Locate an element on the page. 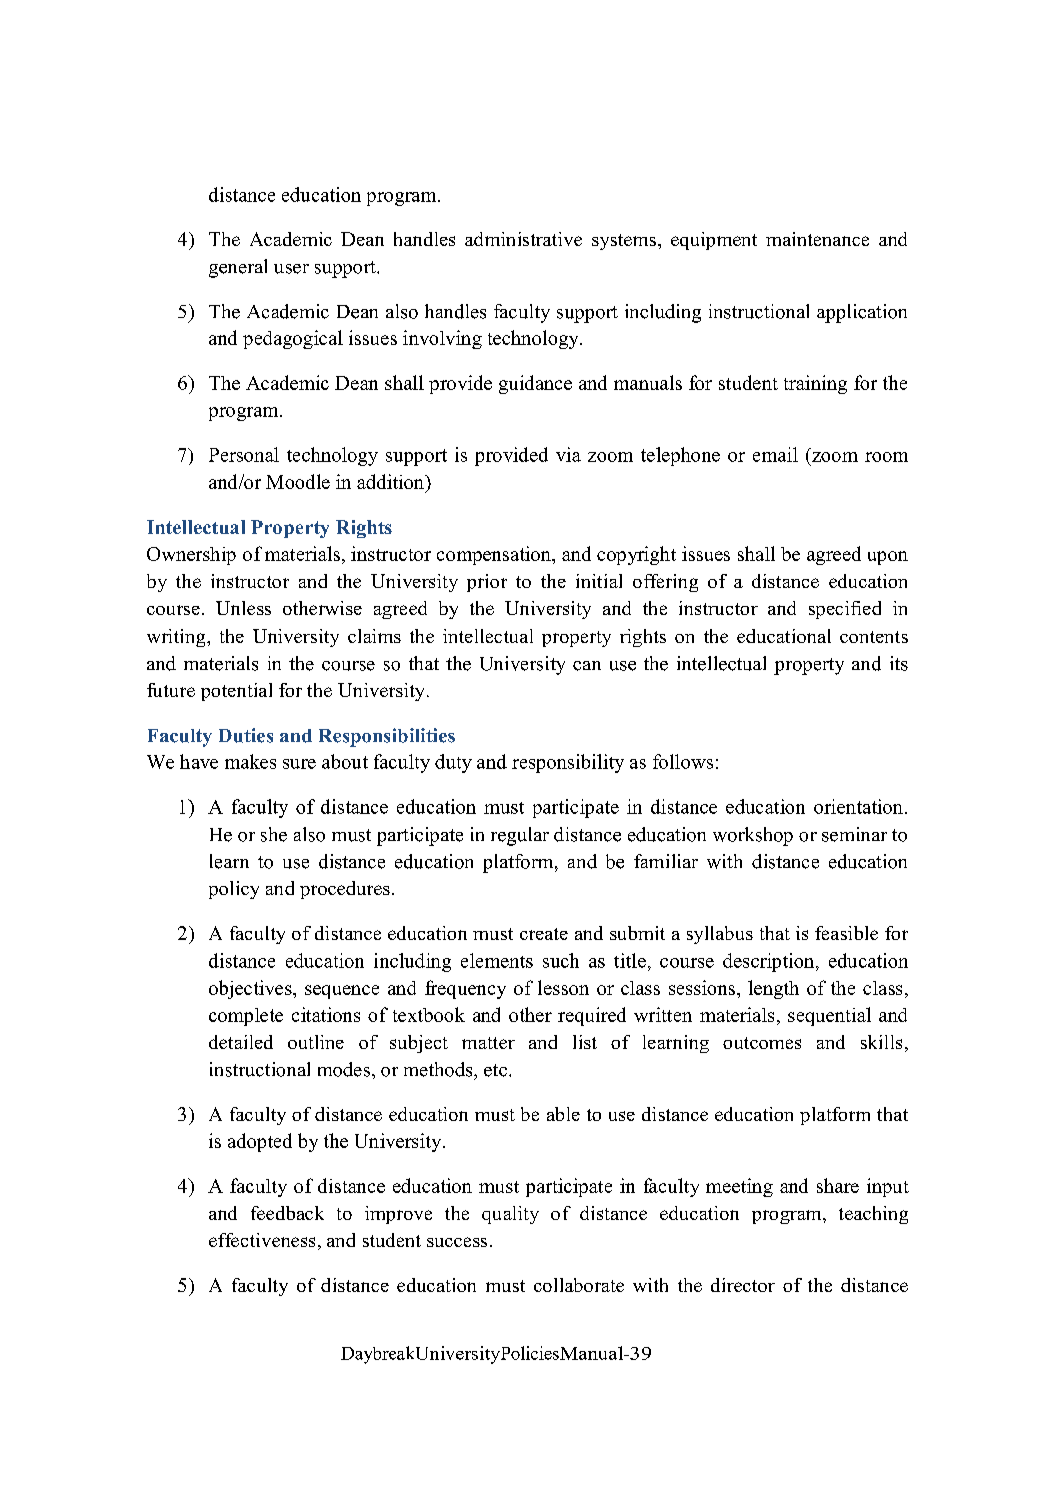 The image size is (1052, 1488). create is located at coordinates (544, 934).
